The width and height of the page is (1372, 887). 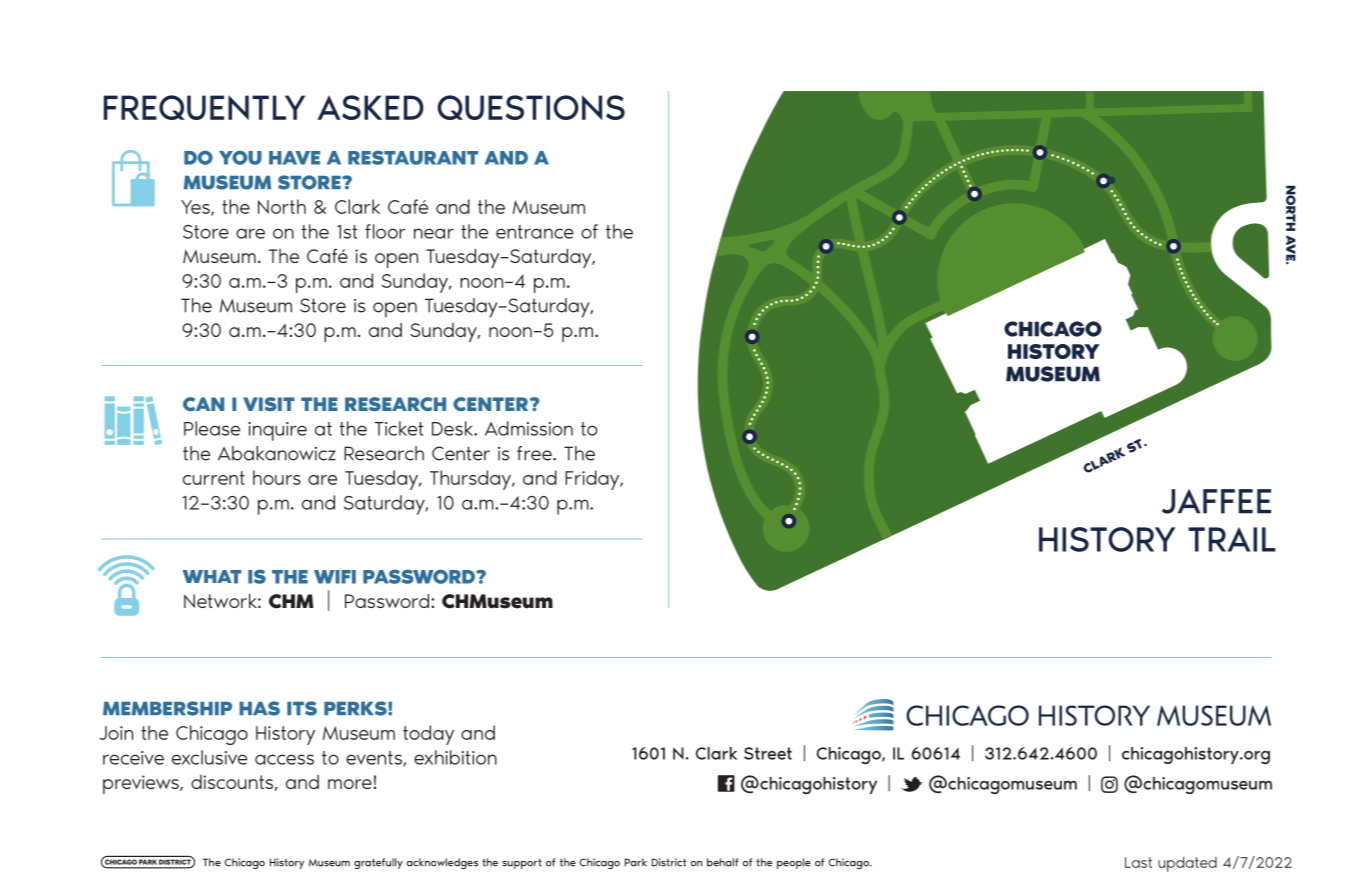 I want to click on YOU, so click(x=240, y=157).
